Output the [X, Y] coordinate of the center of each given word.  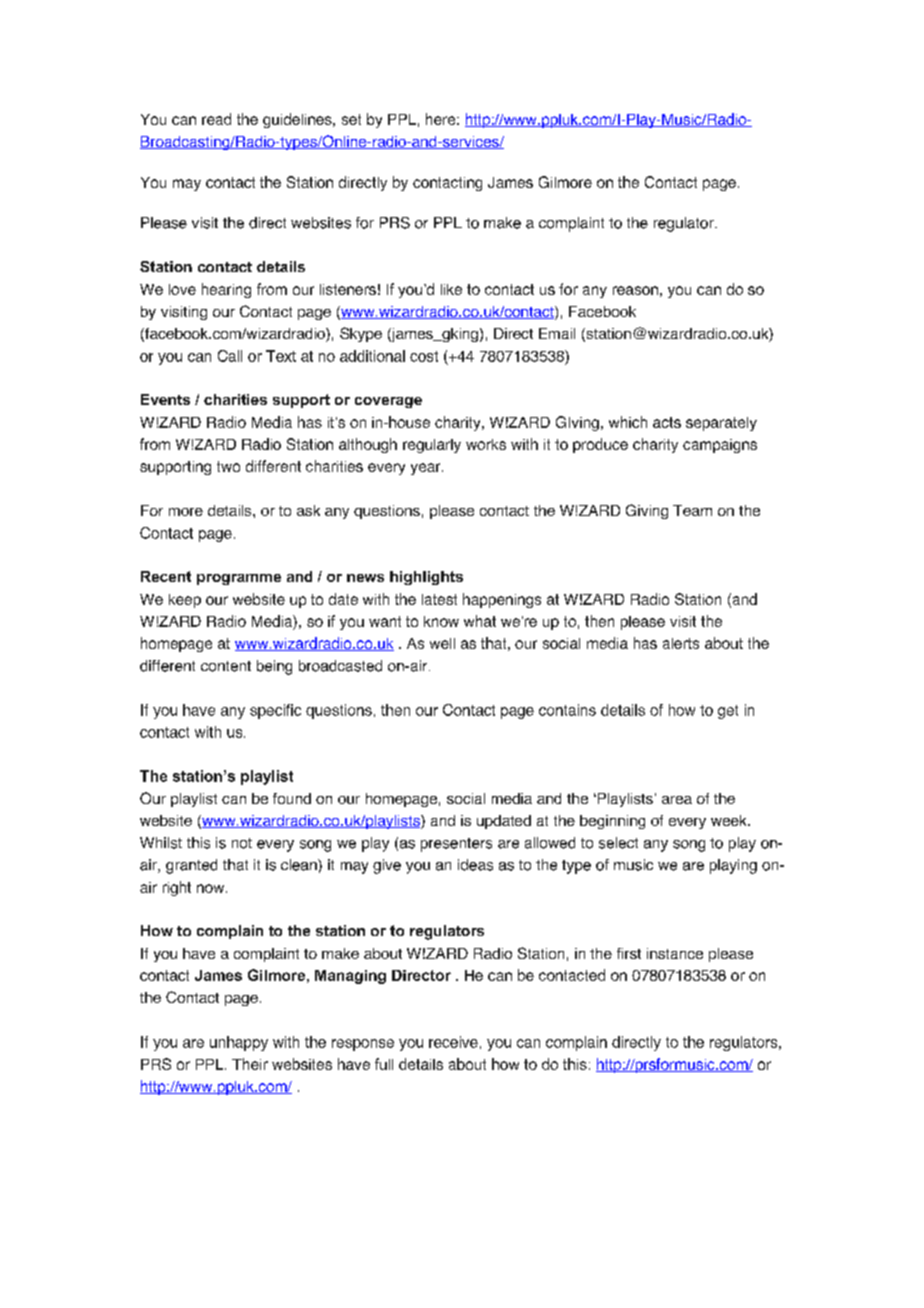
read [216, 119]
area [677, 800]
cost [424, 356]
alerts [681, 643]
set [351, 119]
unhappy [239, 1043]
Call [230, 356]
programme [239, 579]
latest [439, 599]
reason [635, 290]
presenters [456, 845]
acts [667, 422]
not [242, 843]
